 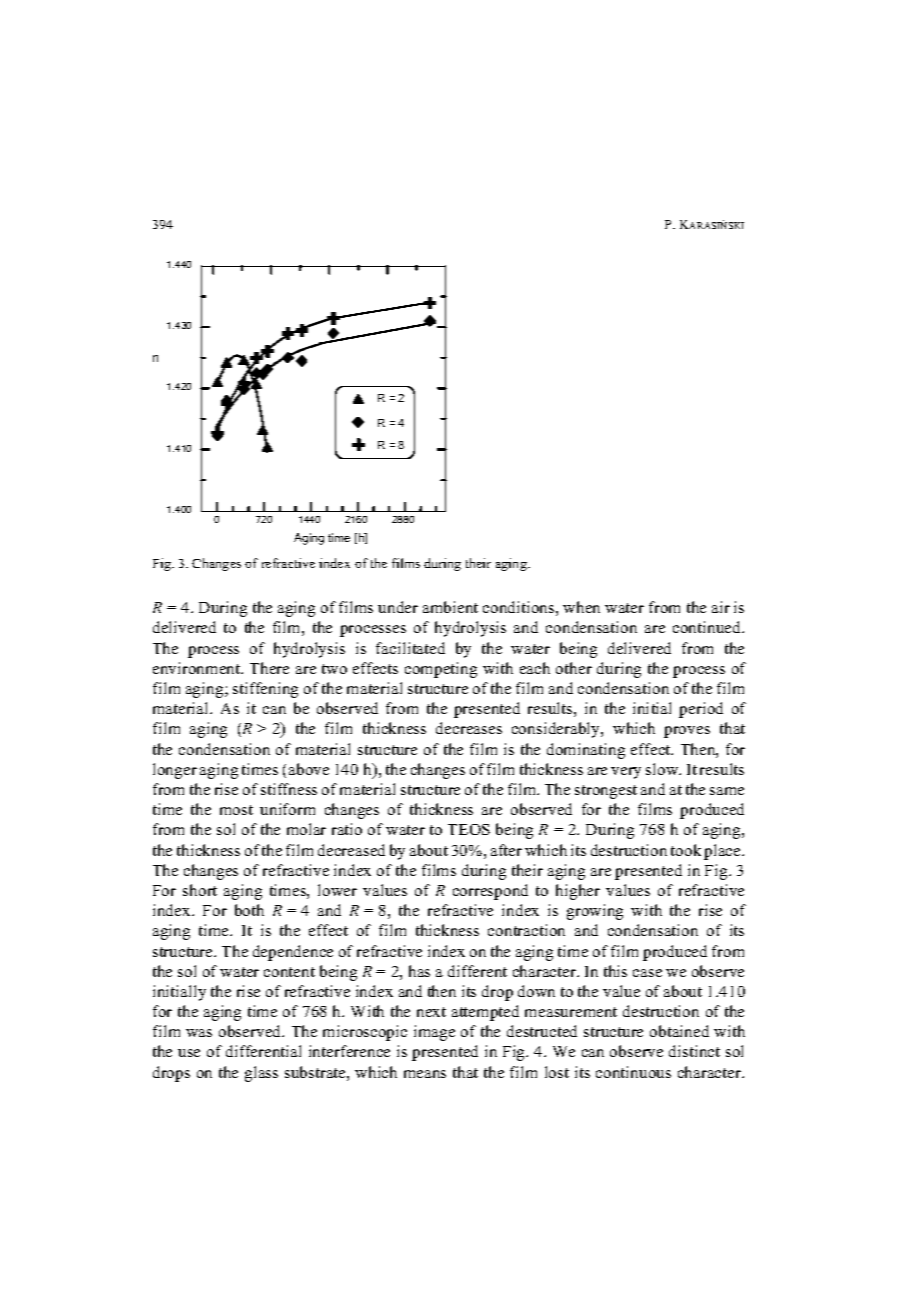 What do you see at coordinates (450, 607) in the screenshot?
I see `ambient` at bounding box center [450, 607].
